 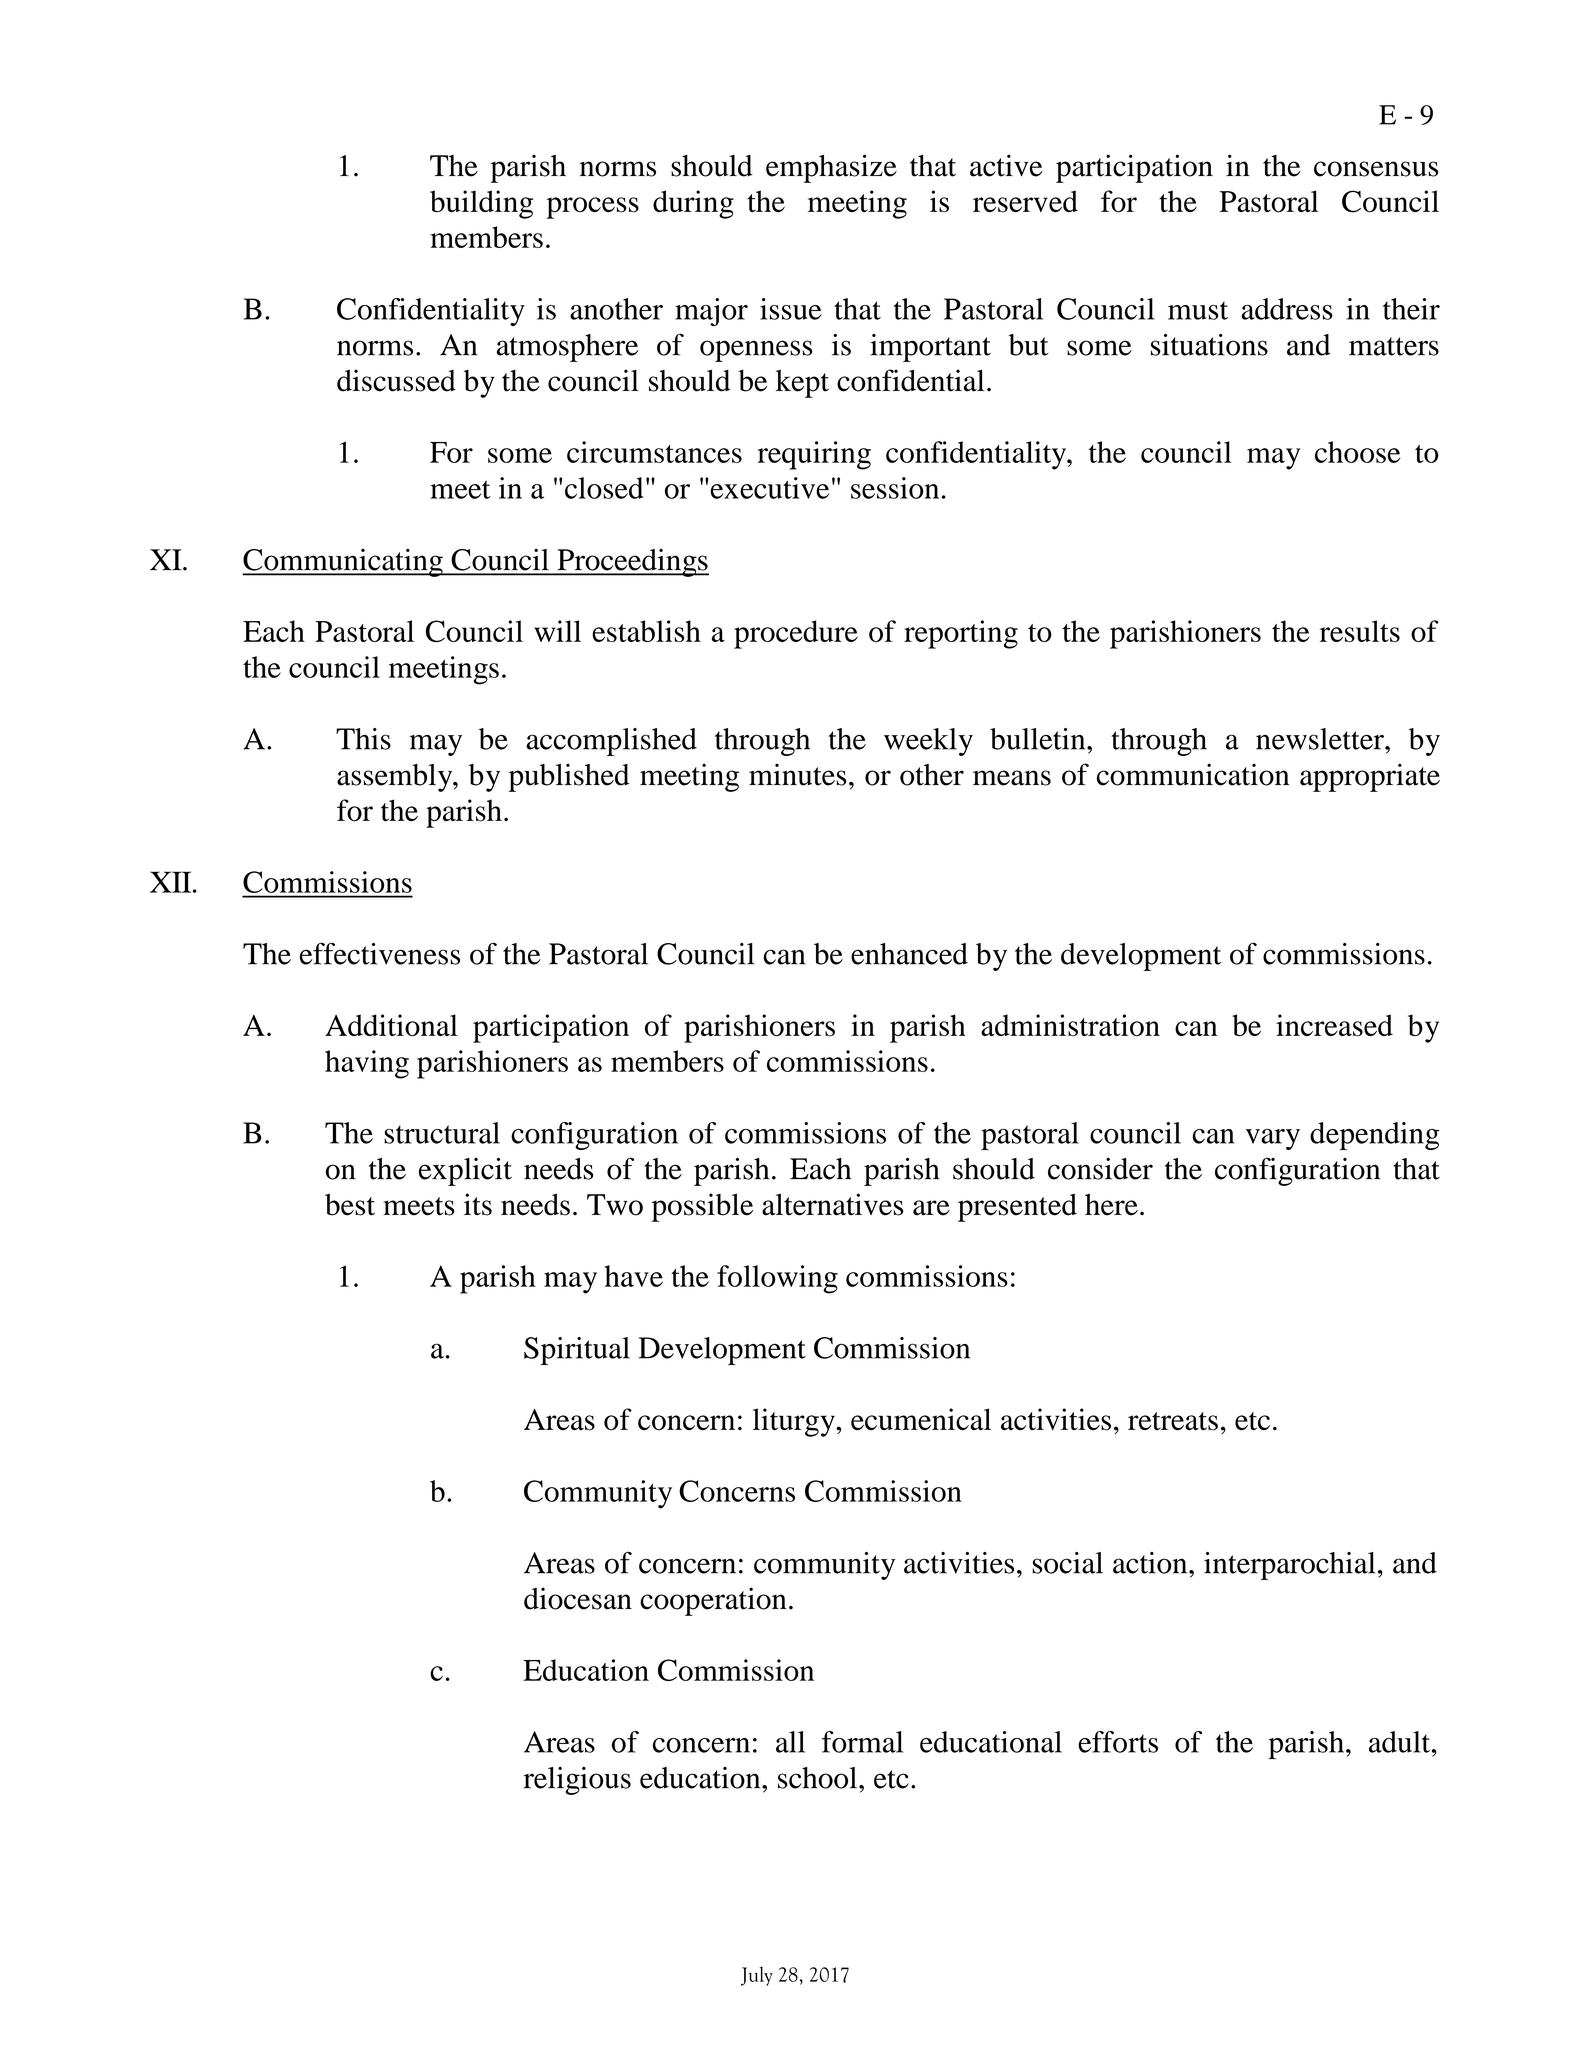 What do you see at coordinates (1334, 1025) in the screenshot?
I see `increased` at bounding box center [1334, 1025].
